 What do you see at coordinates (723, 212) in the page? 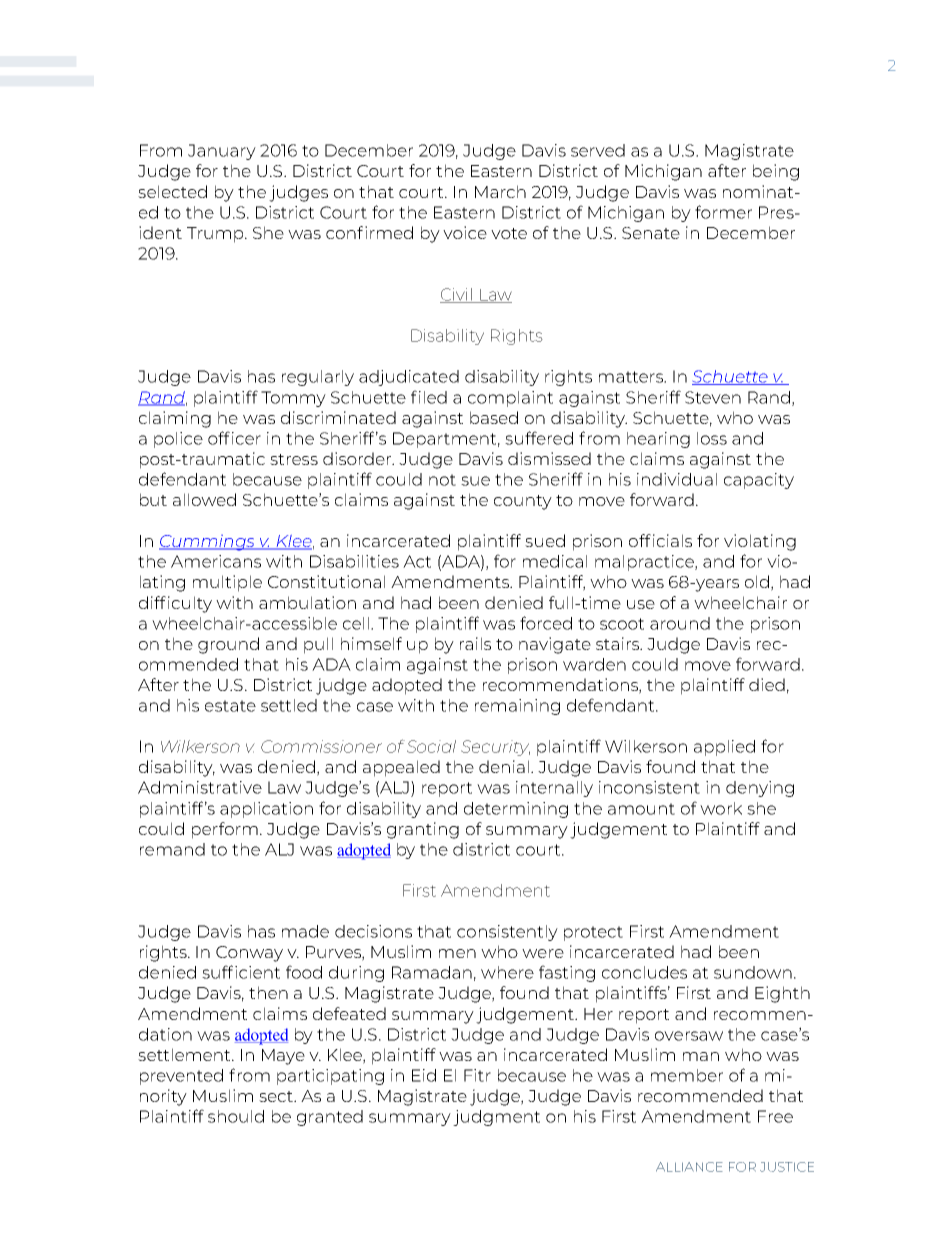
I see `former` at bounding box center [723, 212].
